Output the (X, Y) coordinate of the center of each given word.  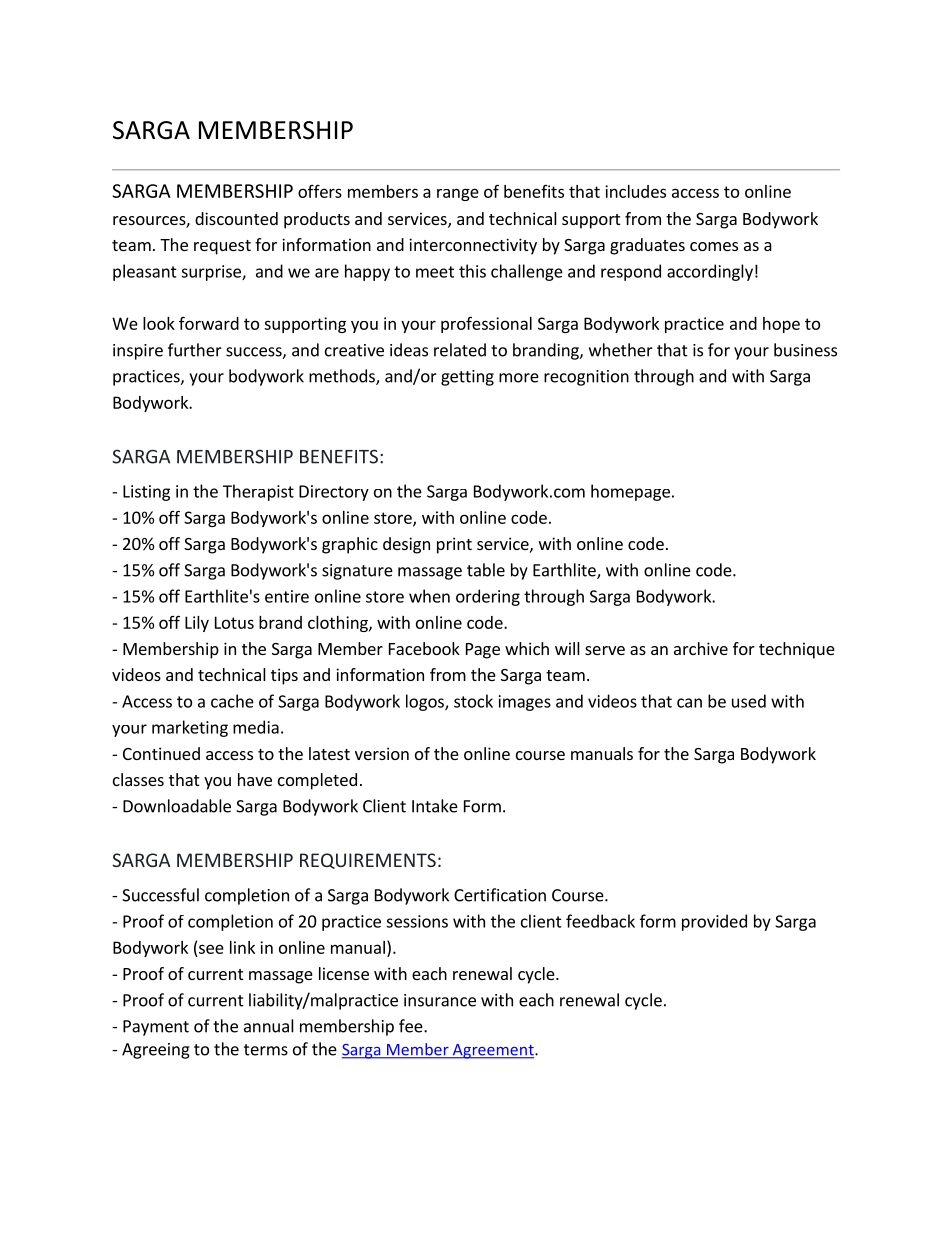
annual (269, 1026)
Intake (435, 806)
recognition (586, 378)
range (458, 194)
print (454, 545)
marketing (190, 728)
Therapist (258, 492)
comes (714, 246)
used (749, 701)
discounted (236, 218)
